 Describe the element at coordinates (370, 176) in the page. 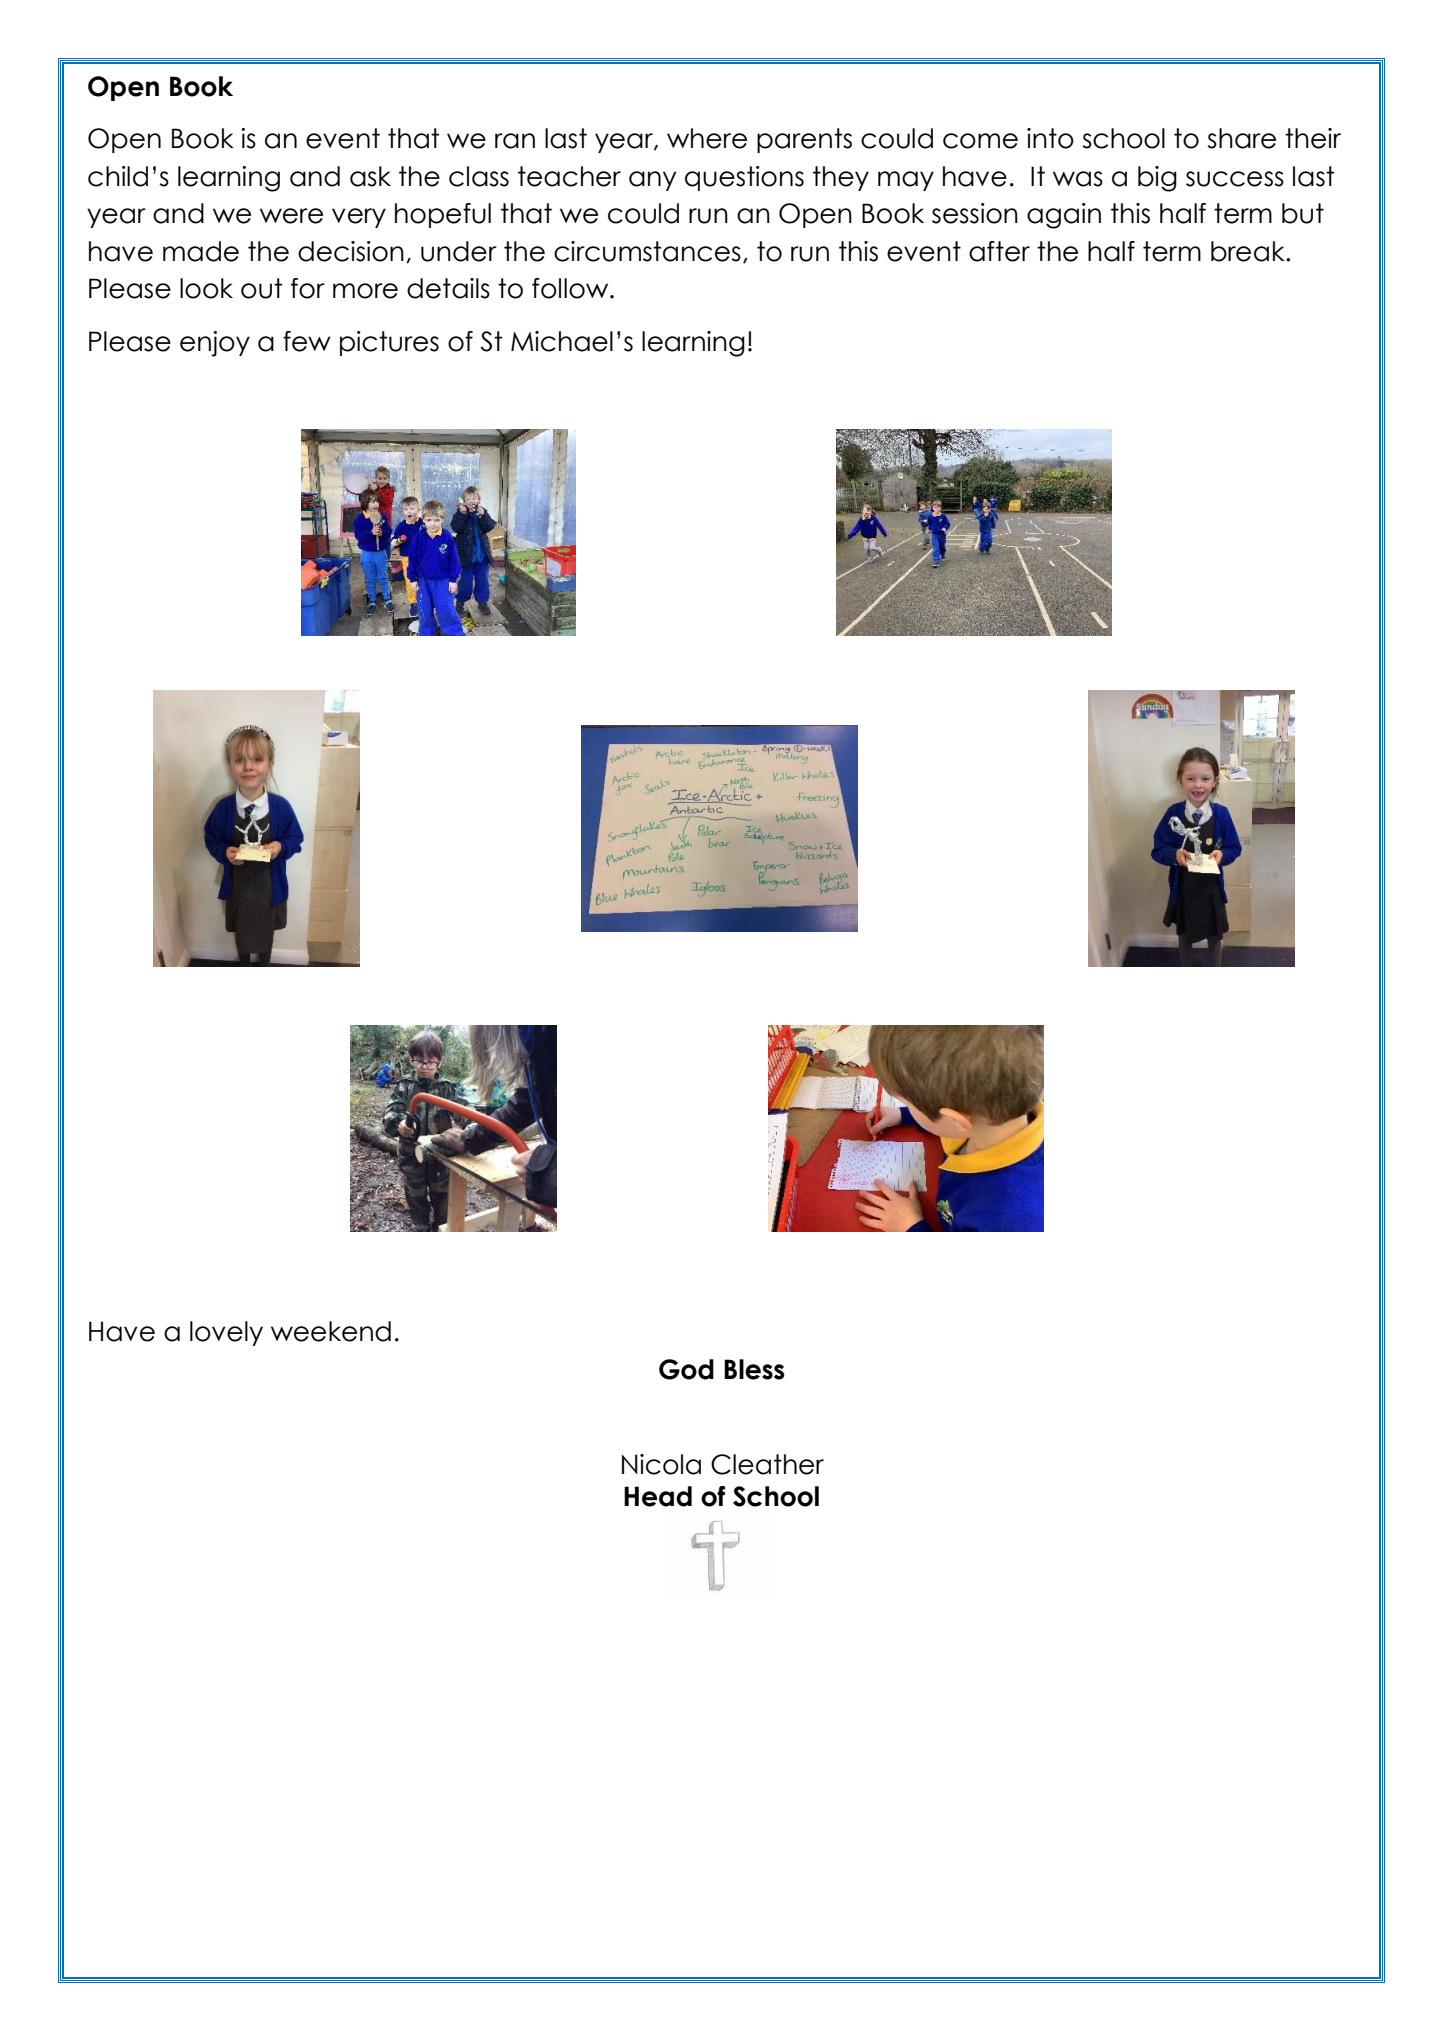

I see `ask` at that location.
